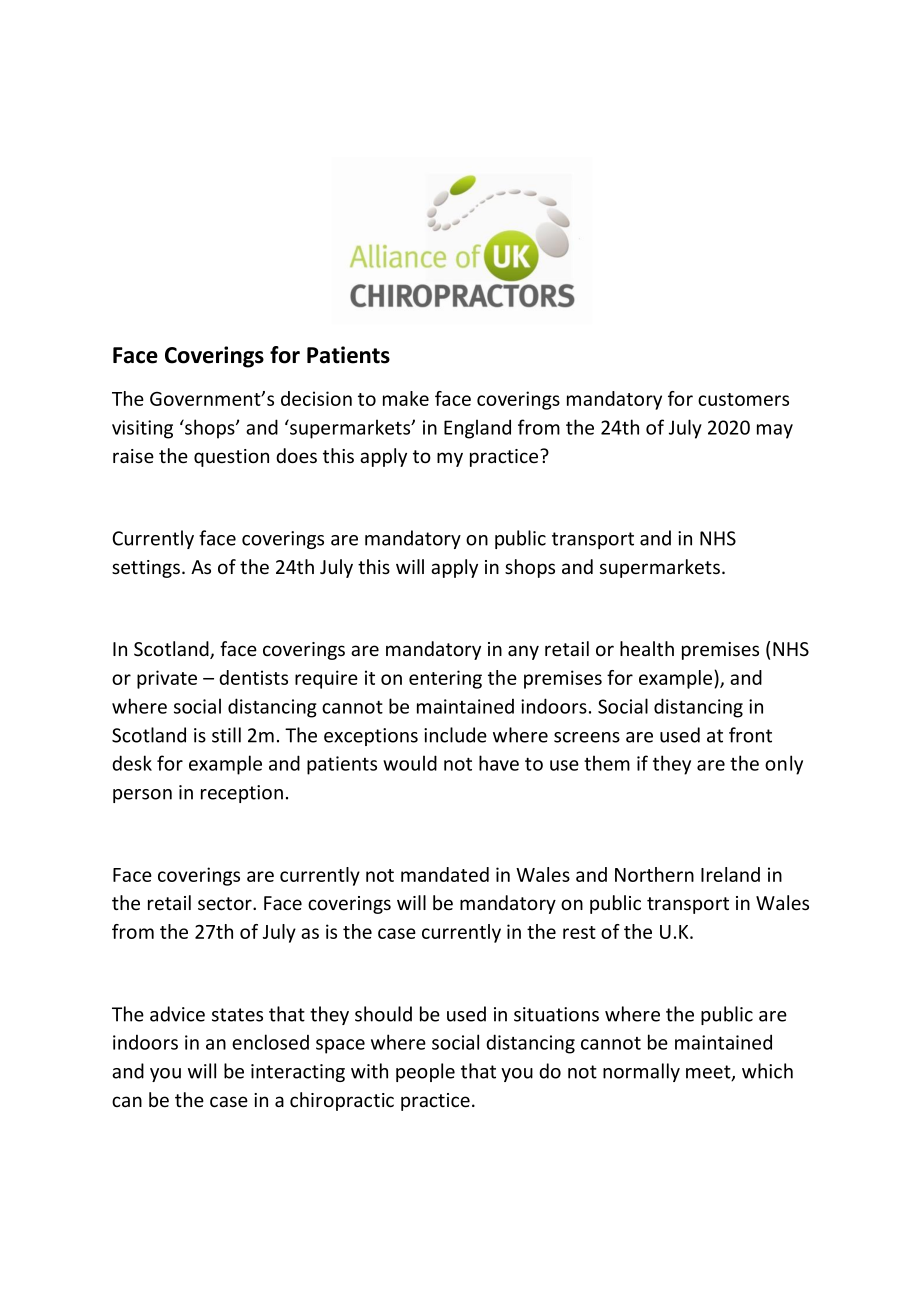 The image size is (924, 1308). What do you see at coordinates (477, 429) in the screenshot?
I see `England` at bounding box center [477, 429].
